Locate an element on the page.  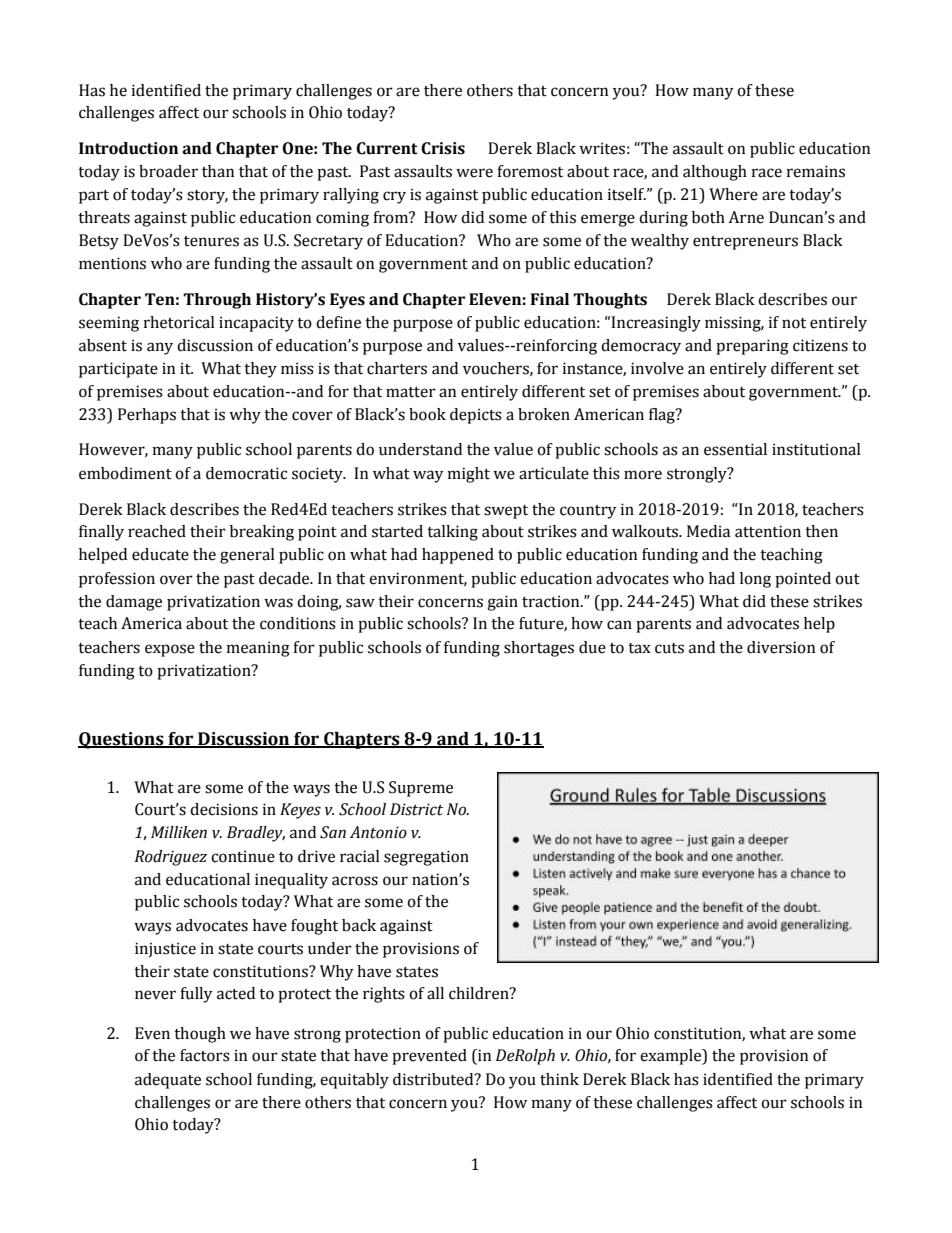
broader is located at coordinates (168, 171).
